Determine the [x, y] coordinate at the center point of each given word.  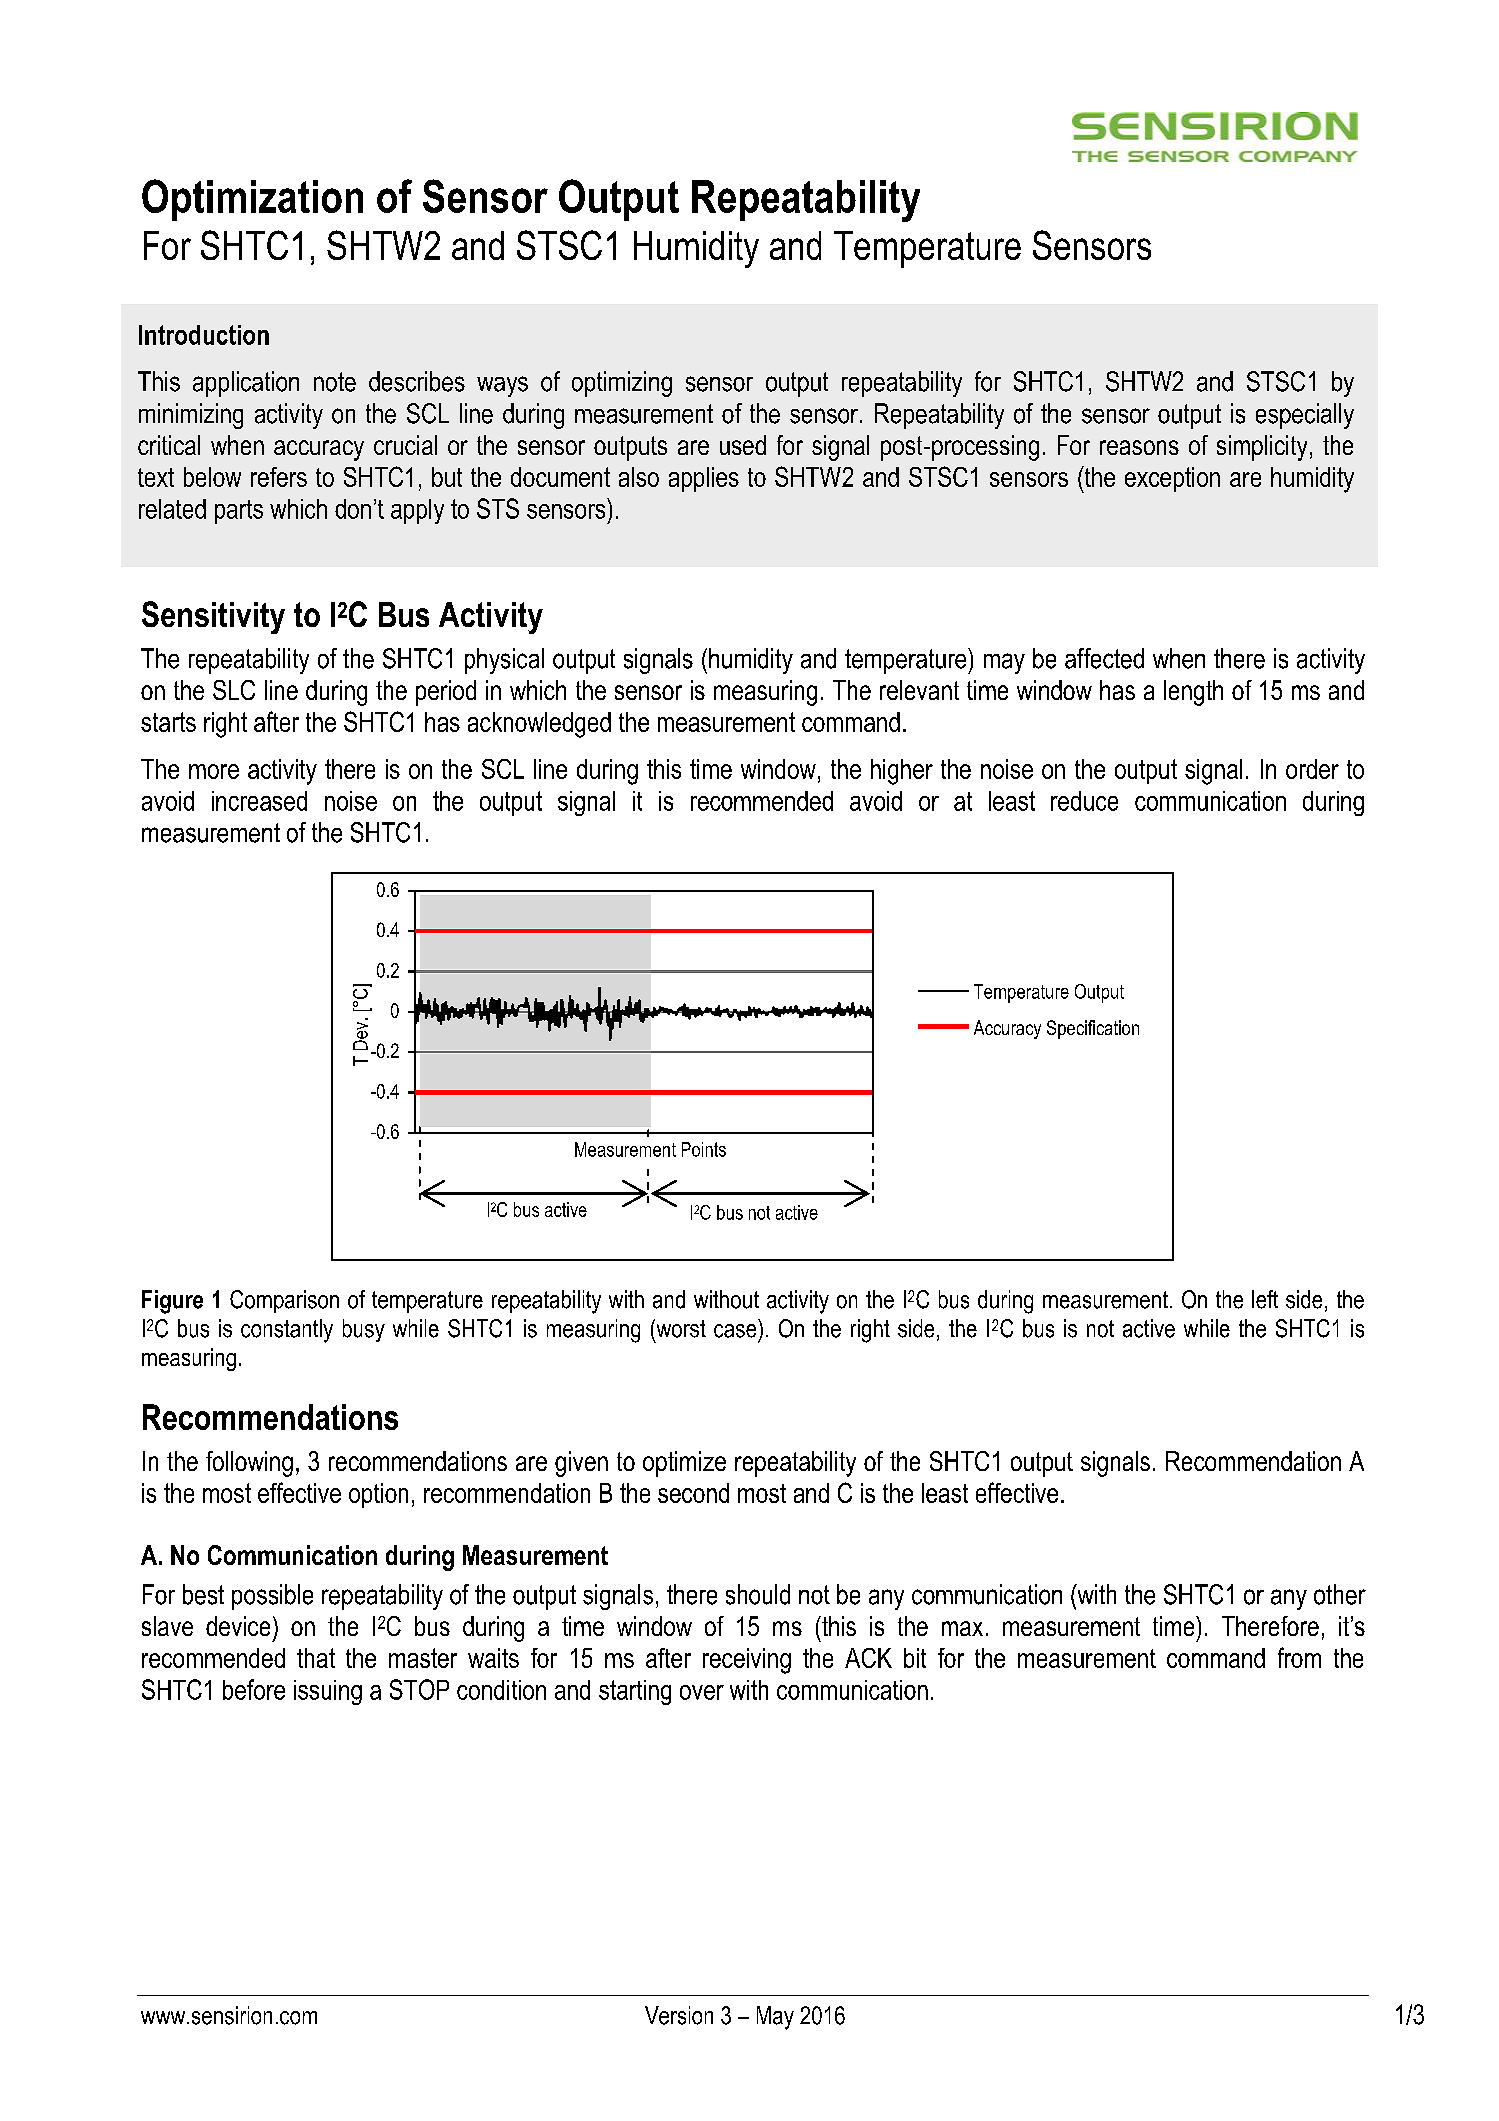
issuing [328, 1692]
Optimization [252, 200]
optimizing [622, 384]
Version [679, 2015]
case [735, 1331]
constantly [287, 1331]
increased [259, 801]
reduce [1084, 801]
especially [1305, 416]
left [1265, 1299]
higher [902, 772]
